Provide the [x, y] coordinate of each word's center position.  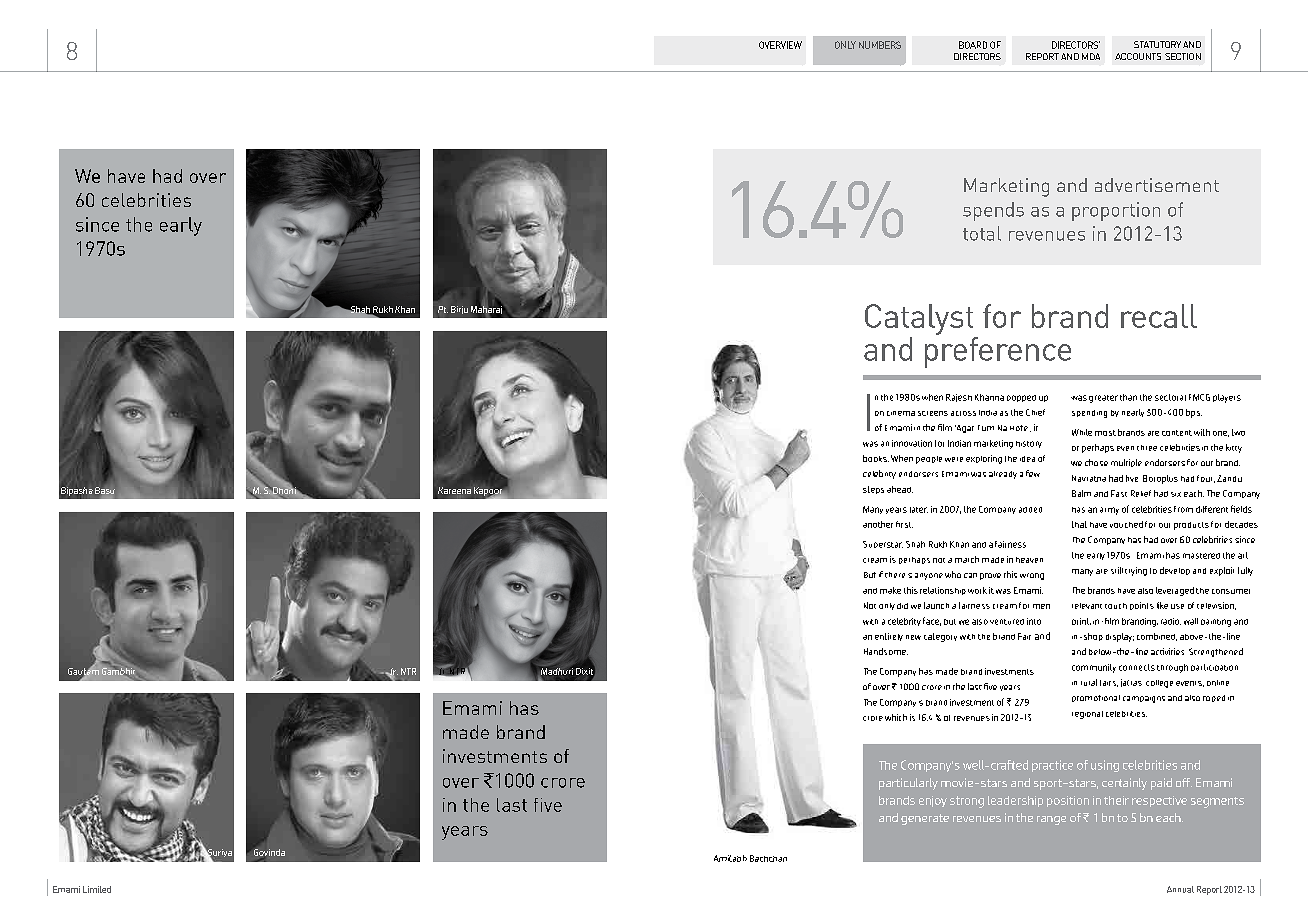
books [876, 458]
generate [925, 819]
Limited [97, 889]
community [1094, 668]
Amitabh [730, 858]
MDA [1091, 56]
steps [873, 490]
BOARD [973, 45]
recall [1159, 316]
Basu [105, 492]
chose [1096, 462]
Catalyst [919, 319]
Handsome [886, 651]
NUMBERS [880, 45]
